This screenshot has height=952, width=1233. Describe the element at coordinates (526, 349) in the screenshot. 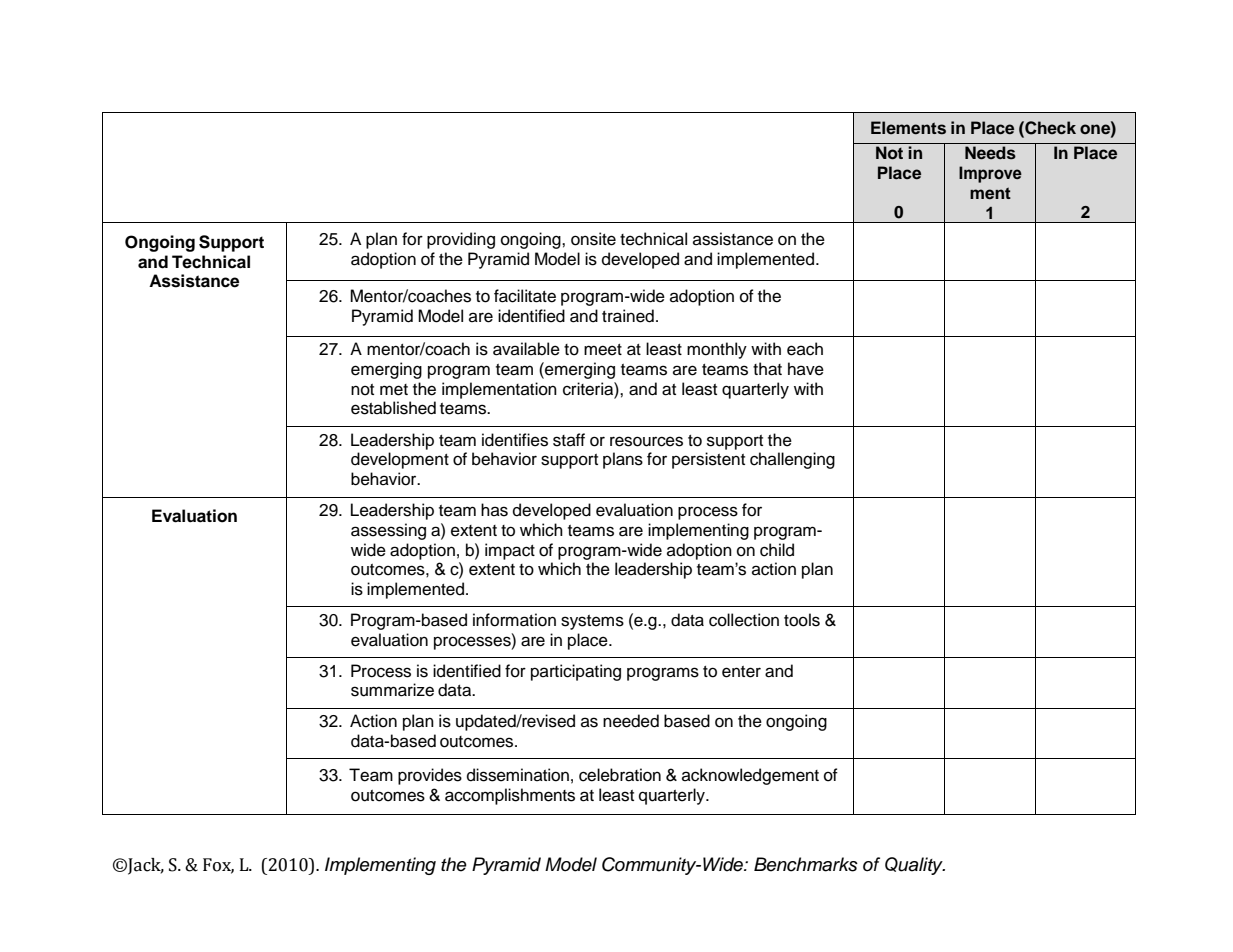

I see `available` at that location.
